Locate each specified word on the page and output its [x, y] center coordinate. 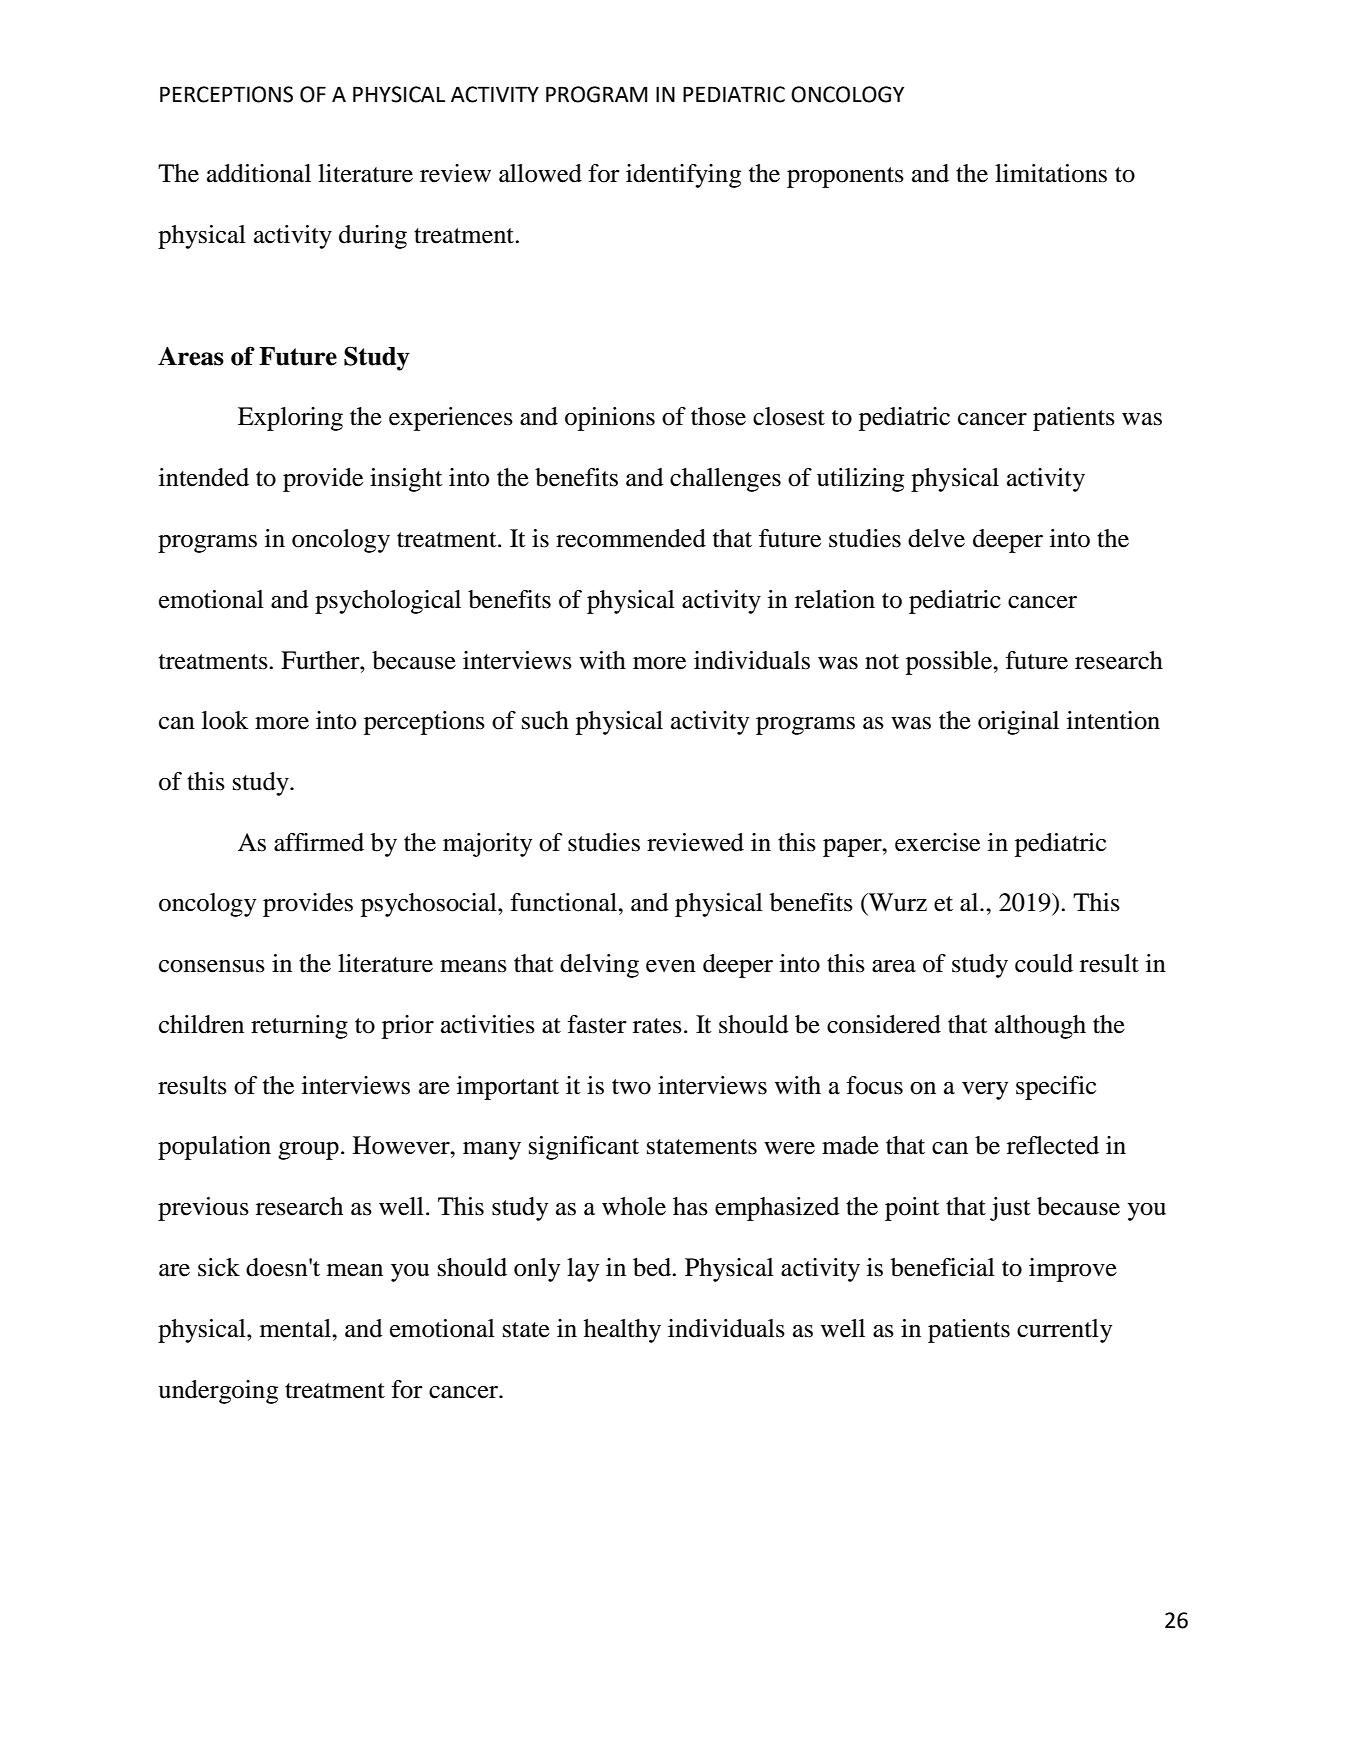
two [631, 1087]
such [545, 720]
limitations [1051, 173]
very [985, 1091]
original [1018, 723]
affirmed [319, 842]
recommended [631, 538]
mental [296, 1328]
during [373, 237]
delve [936, 538]
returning [299, 1027]
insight [406, 480]
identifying [683, 176]
